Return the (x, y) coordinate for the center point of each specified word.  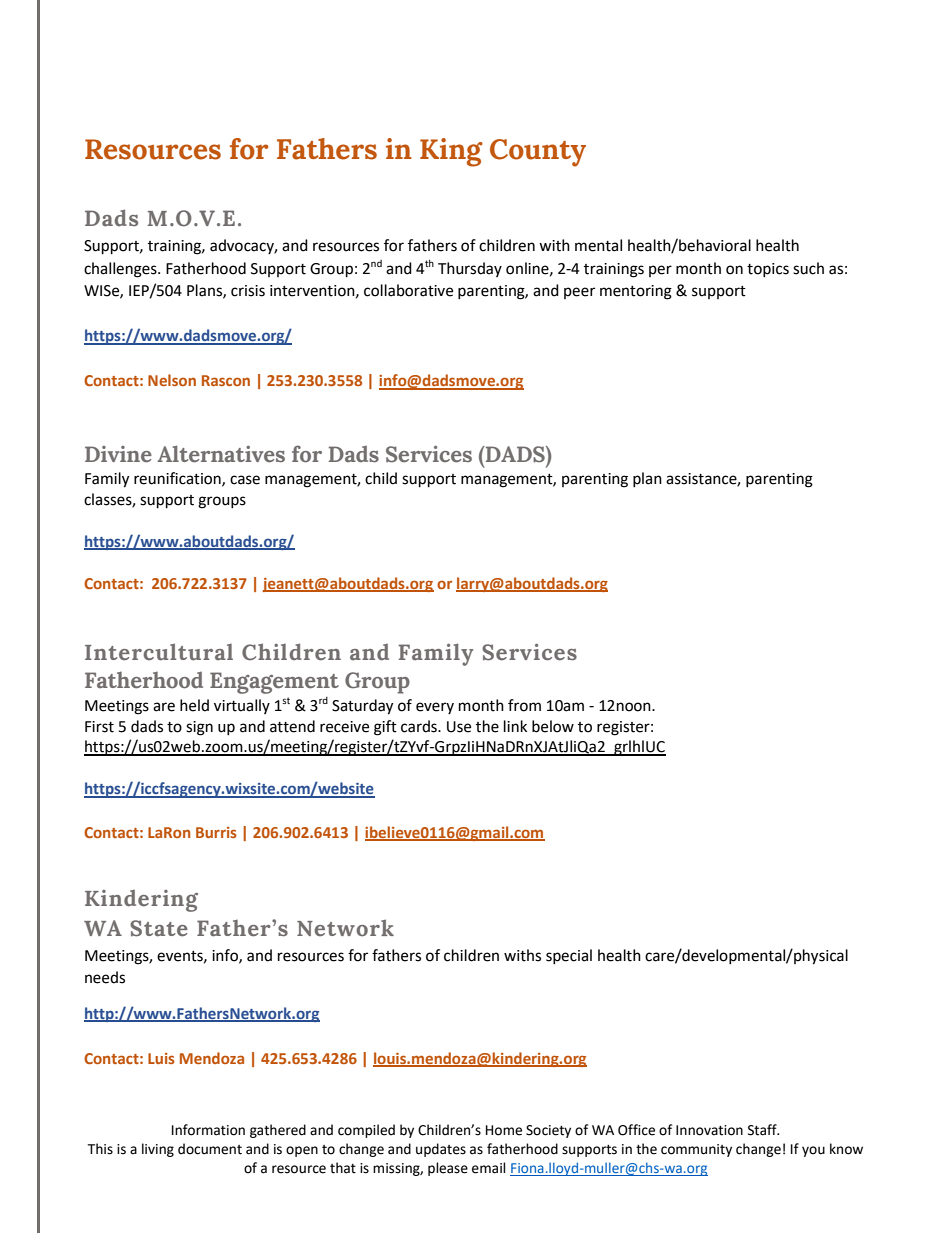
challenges (121, 270)
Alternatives (221, 454)
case (245, 480)
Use (459, 727)
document (210, 1149)
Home (504, 1130)
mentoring (636, 292)
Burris (216, 832)
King (451, 152)
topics (768, 270)
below (553, 726)
